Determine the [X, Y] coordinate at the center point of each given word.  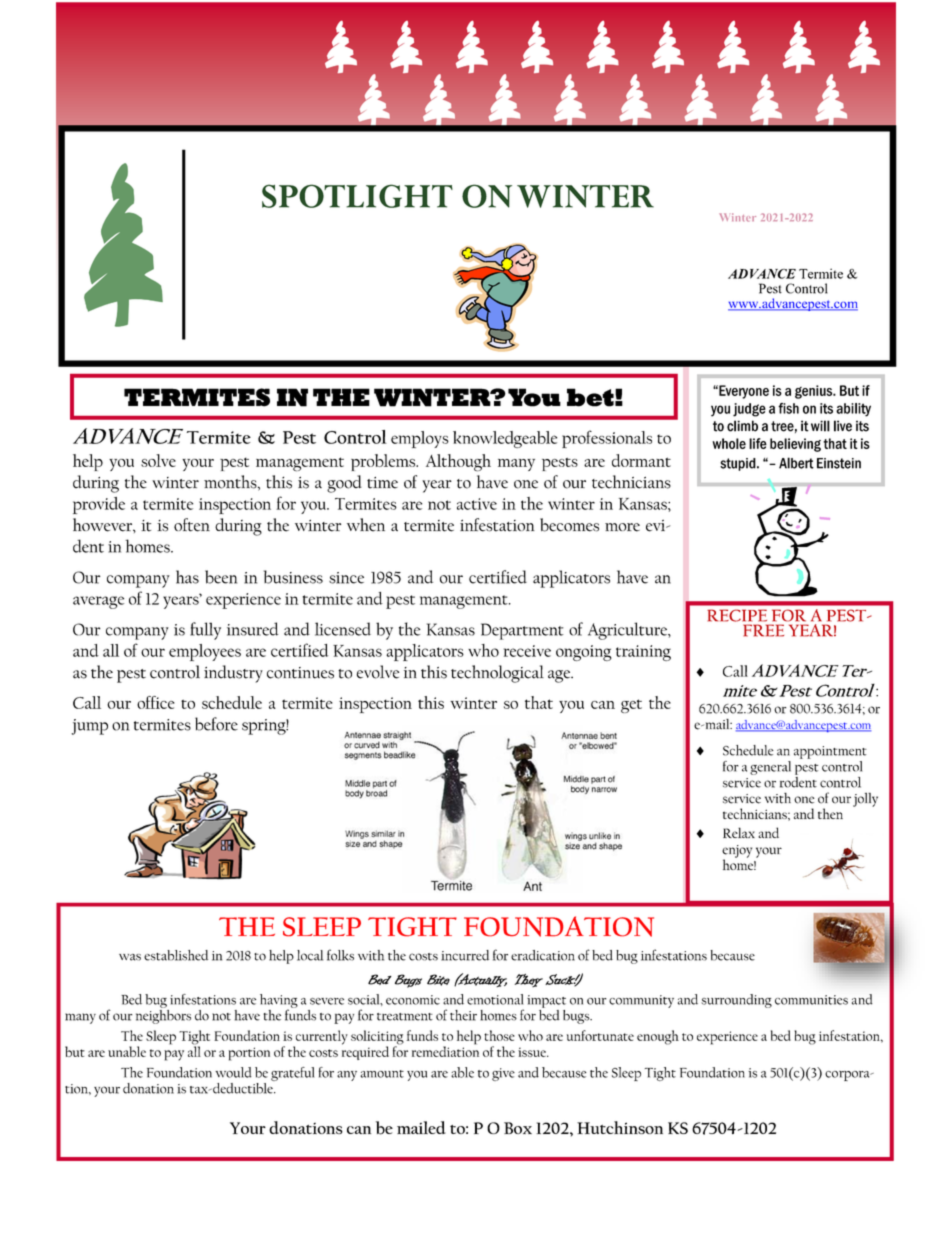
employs [420, 439]
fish [788, 408]
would [233, 1072]
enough [658, 1037]
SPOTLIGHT [357, 196]
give [503, 1074]
